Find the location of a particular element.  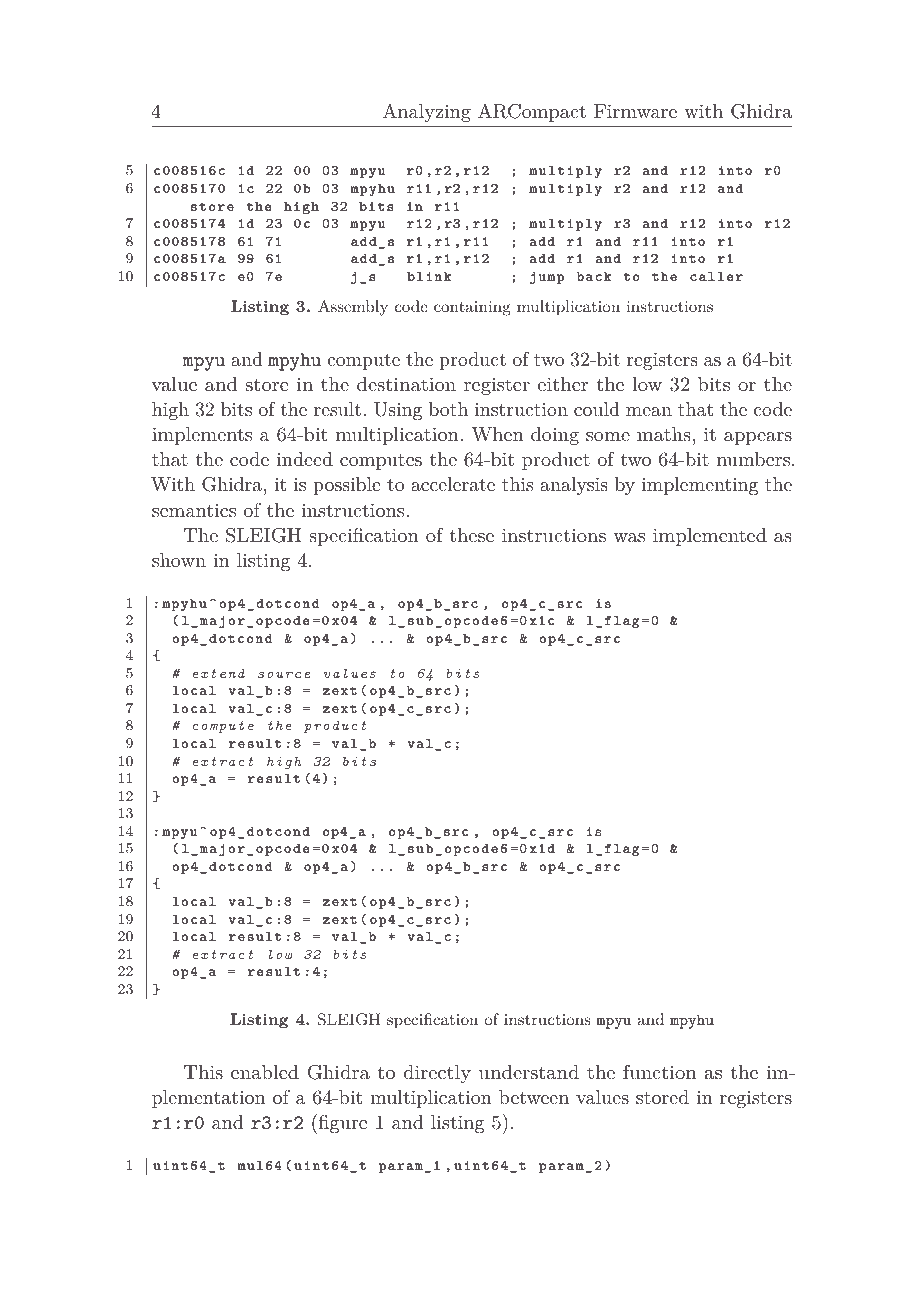

blink is located at coordinates (429, 276).
